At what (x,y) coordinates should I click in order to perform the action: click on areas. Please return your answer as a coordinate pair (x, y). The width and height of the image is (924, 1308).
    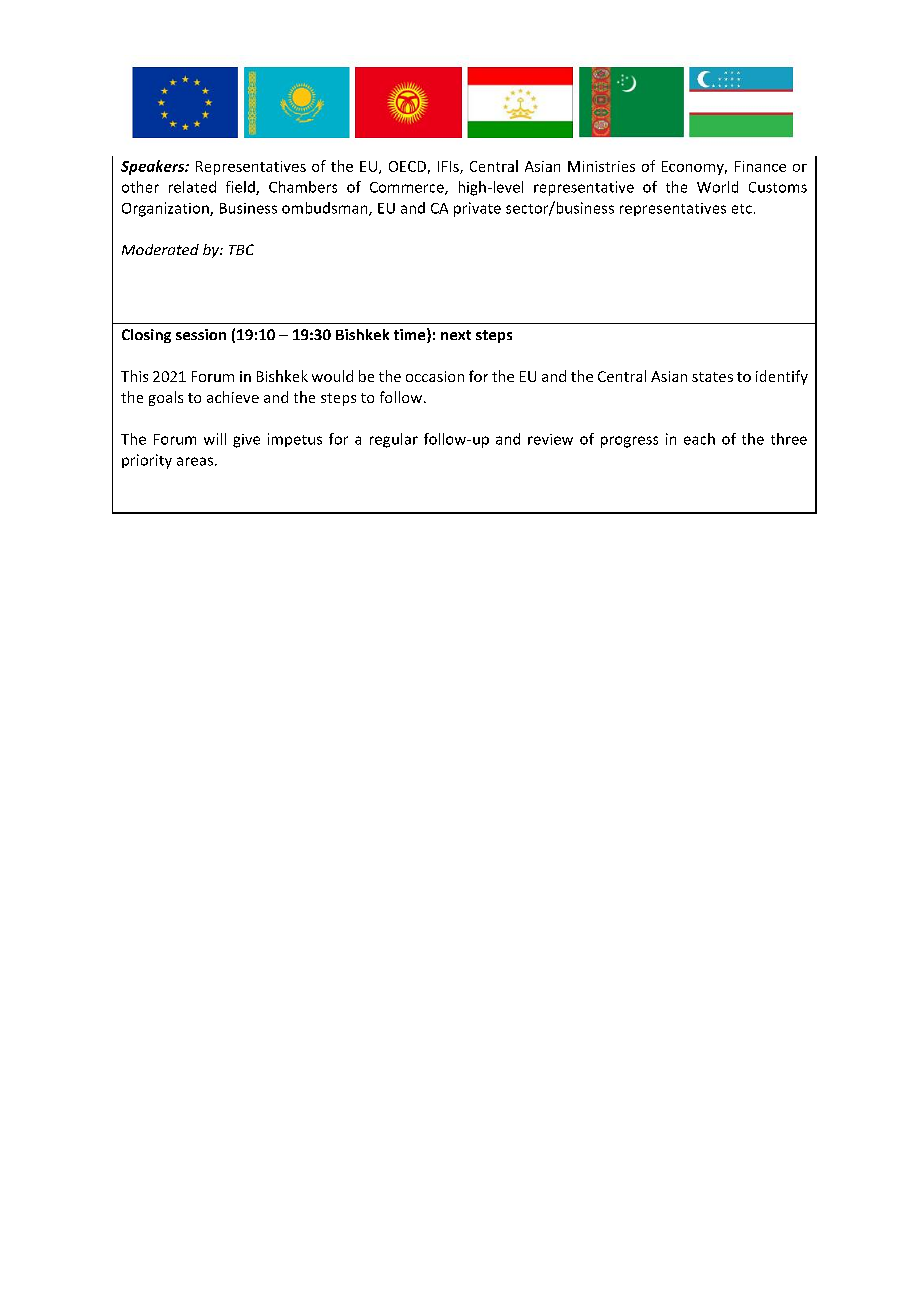
    Looking at the image, I should click on (195, 461).
